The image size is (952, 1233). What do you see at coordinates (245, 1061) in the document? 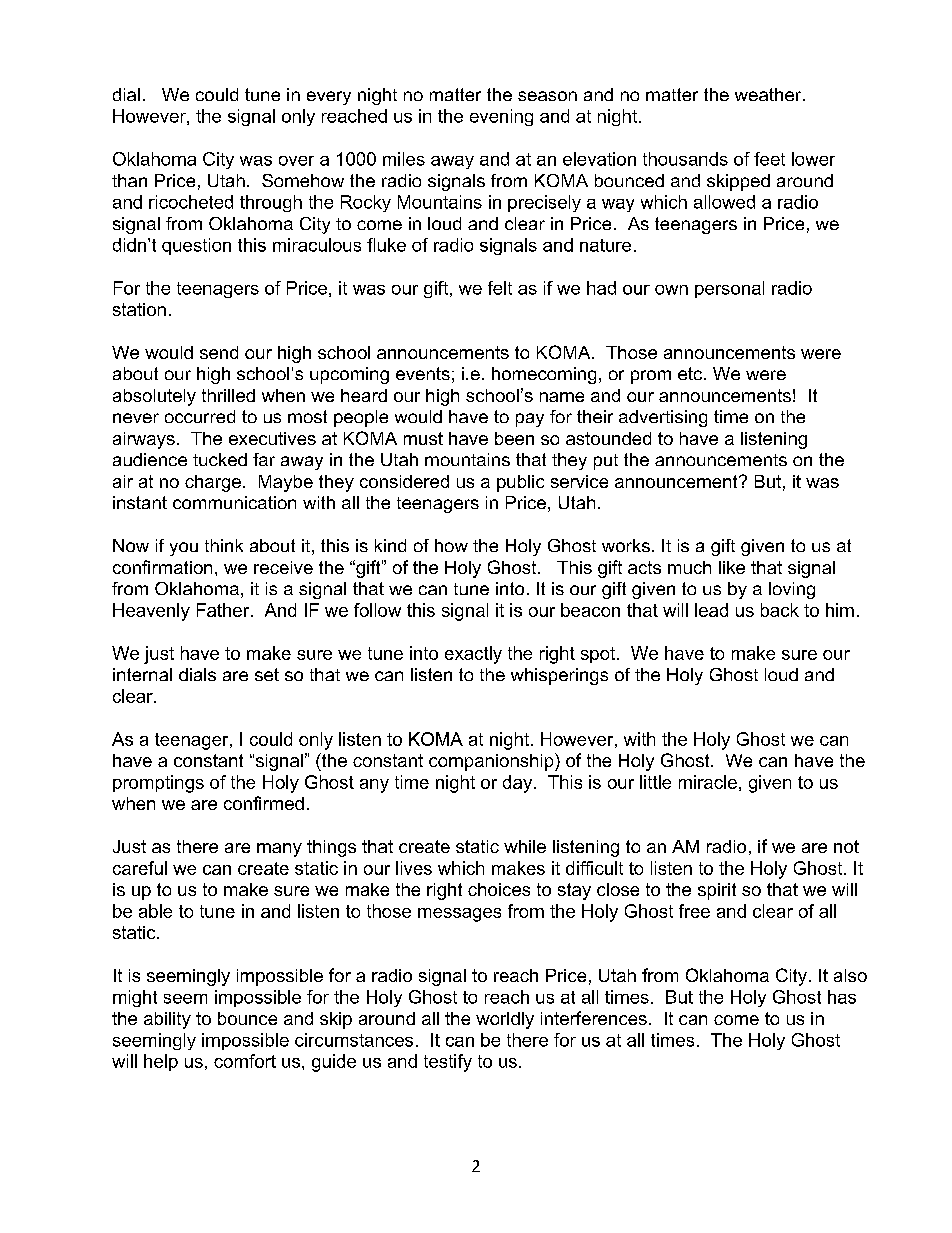
I see `comfort` at bounding box center [245, 1061].
